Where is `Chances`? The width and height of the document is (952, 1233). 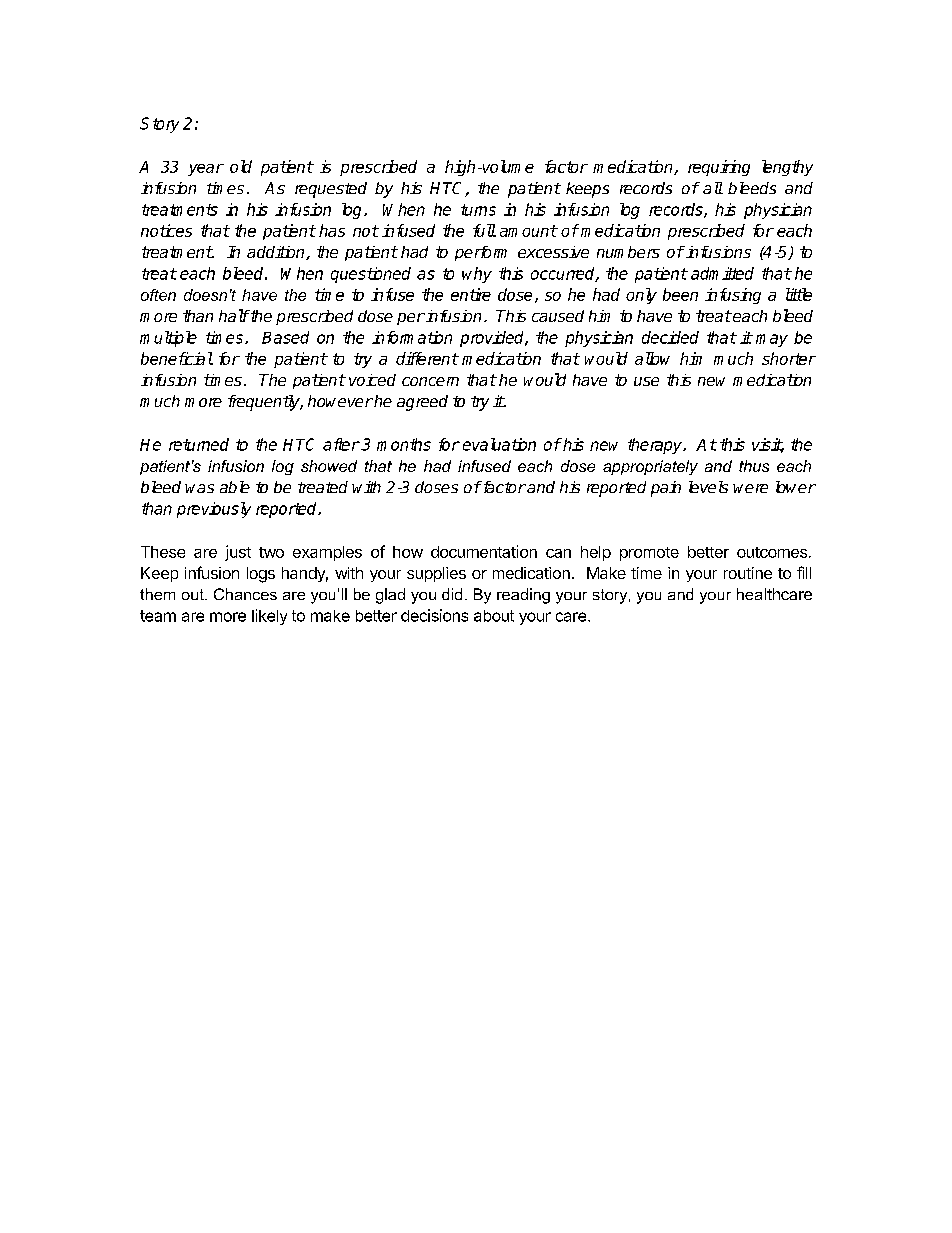
Chances is located at coordinates (245, 594).
